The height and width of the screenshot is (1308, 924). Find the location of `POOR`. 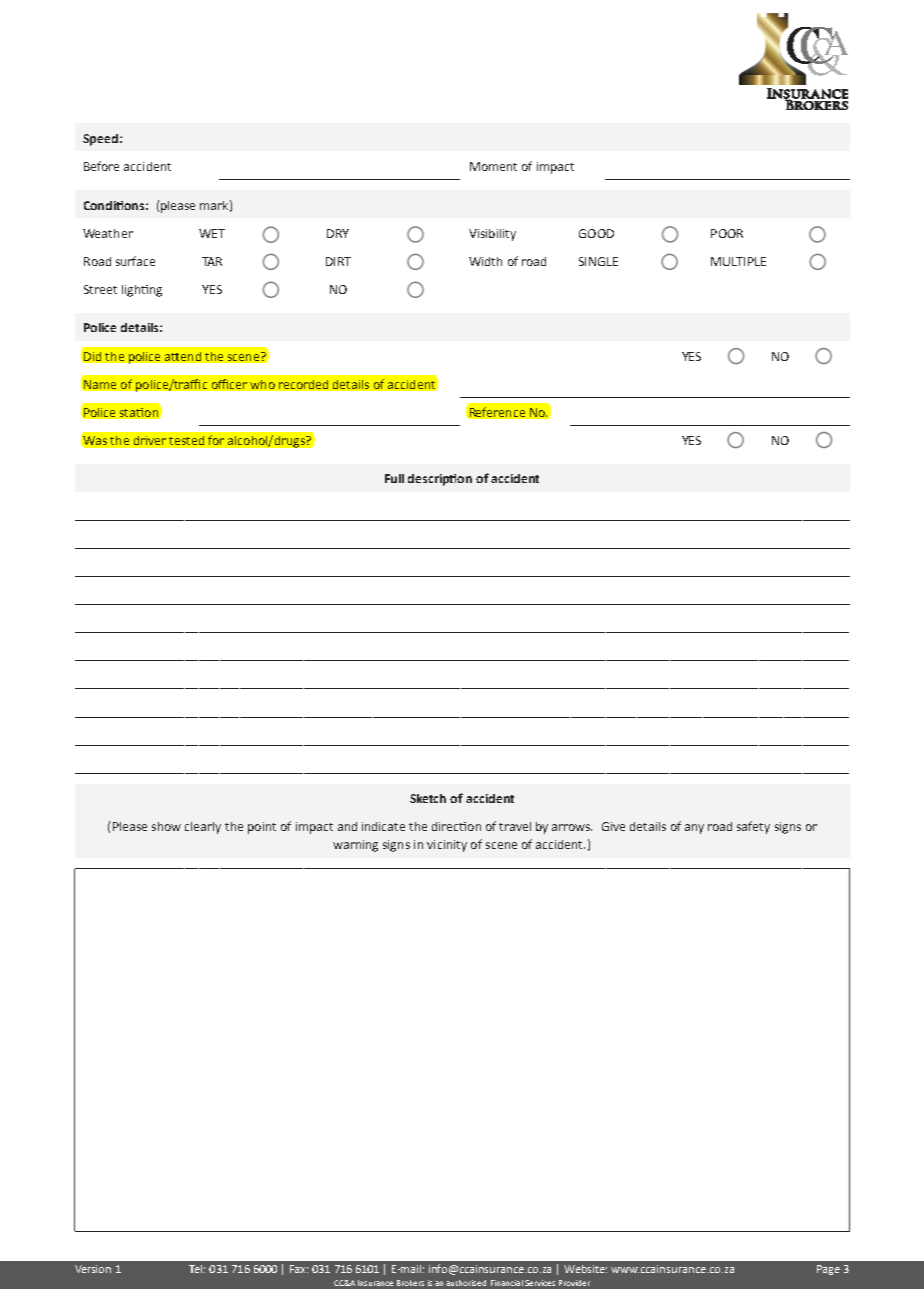

POOR is located at coordinates (727, 233).
